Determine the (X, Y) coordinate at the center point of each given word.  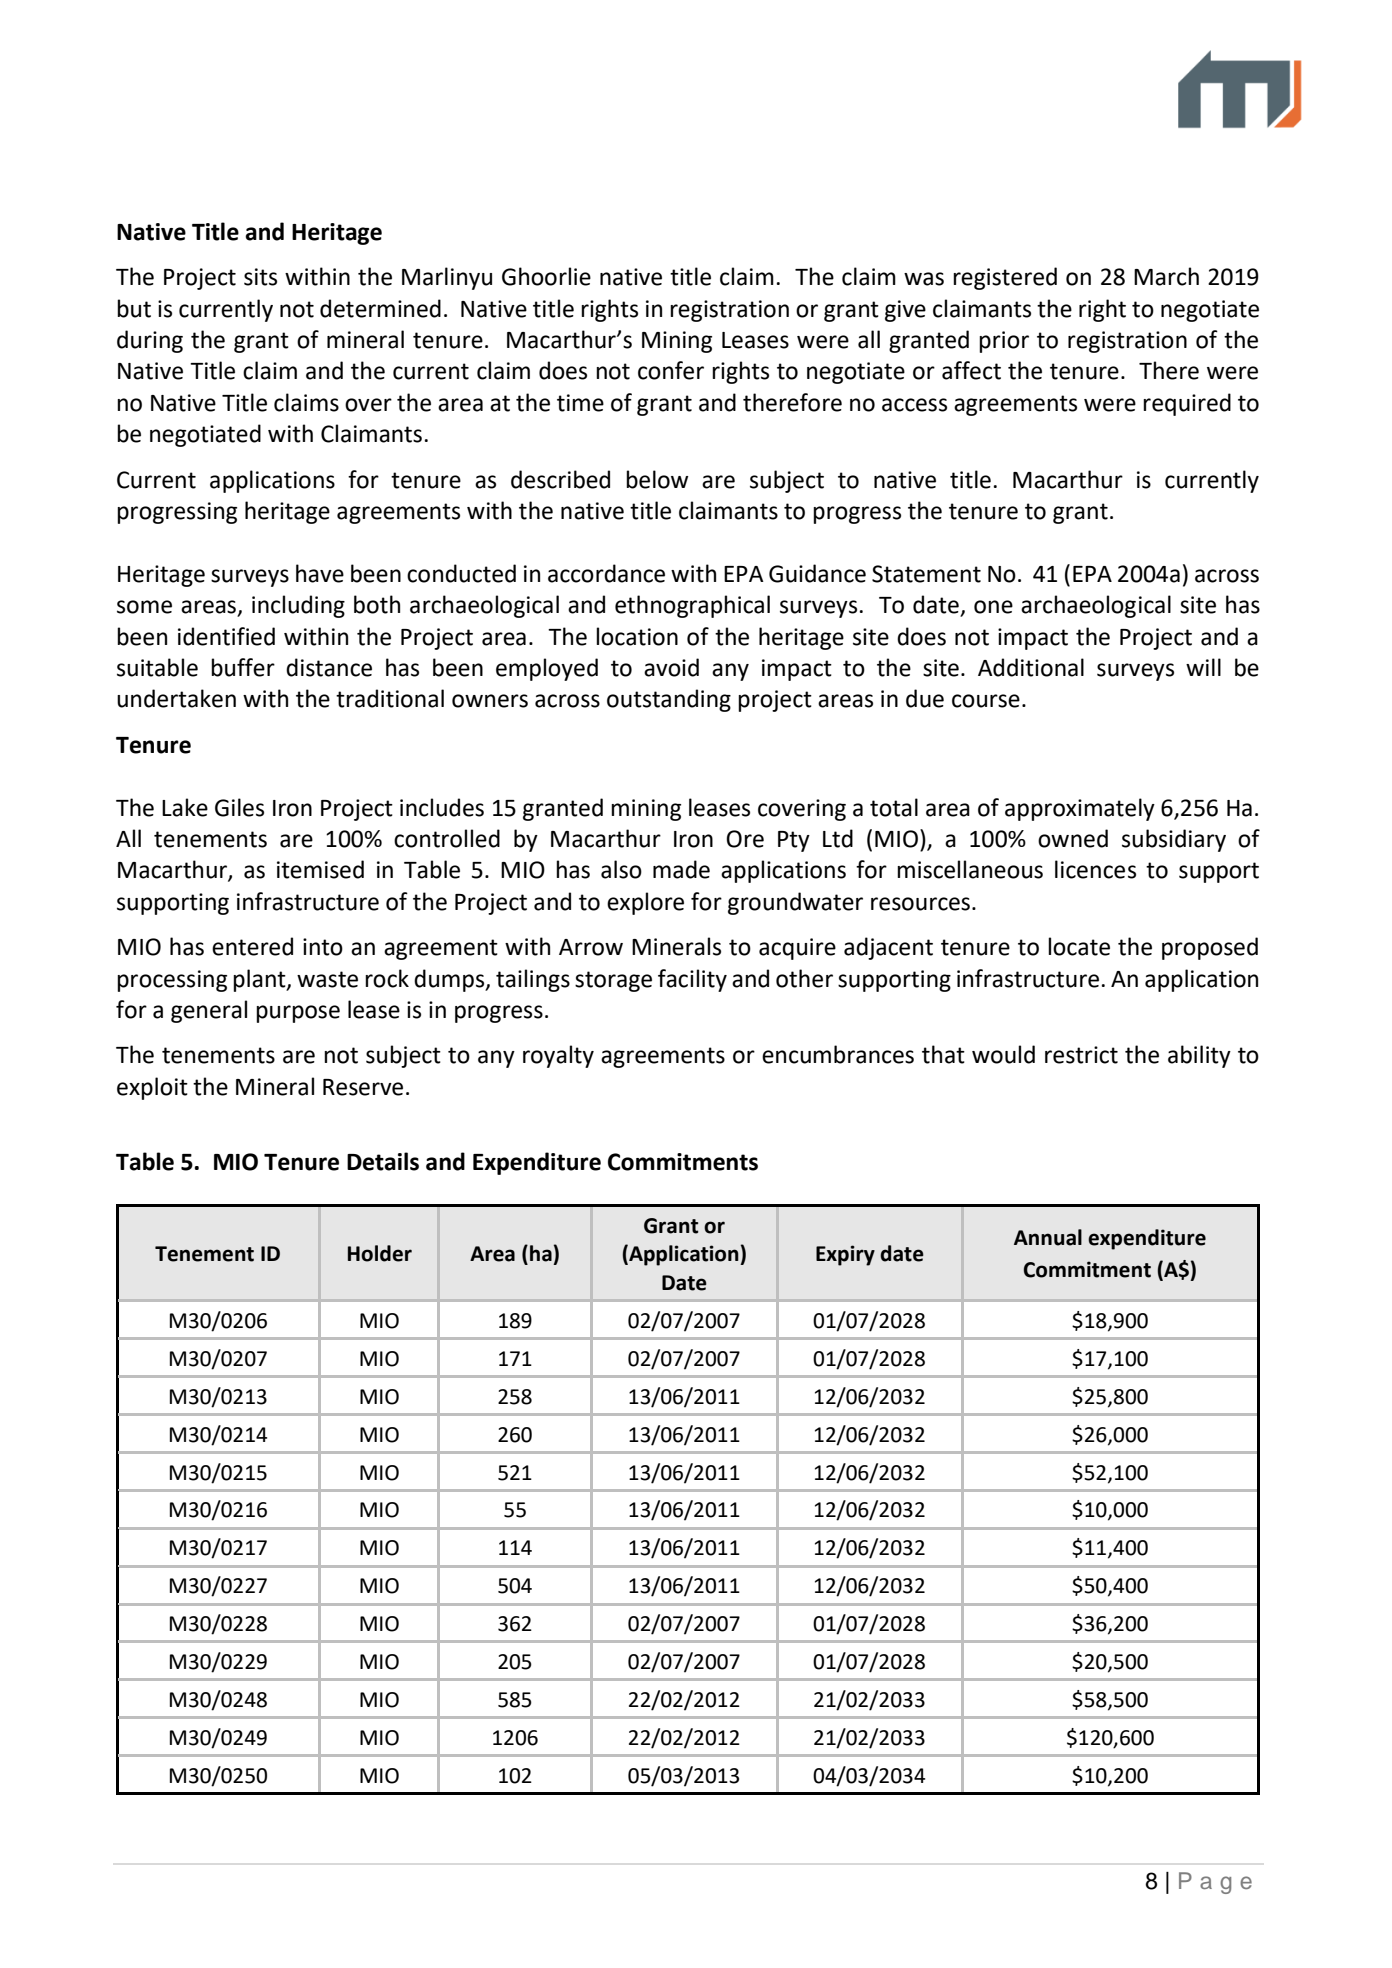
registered (1005, 278)
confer (671, 370)
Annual (1048, 1237)
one (993, 607)
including (298, 606)
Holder (380, 1253)
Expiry (845, 1255)
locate (1079, 946)
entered (252, 946)
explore (645, 903)
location (637, 636)
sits (260, 277)
